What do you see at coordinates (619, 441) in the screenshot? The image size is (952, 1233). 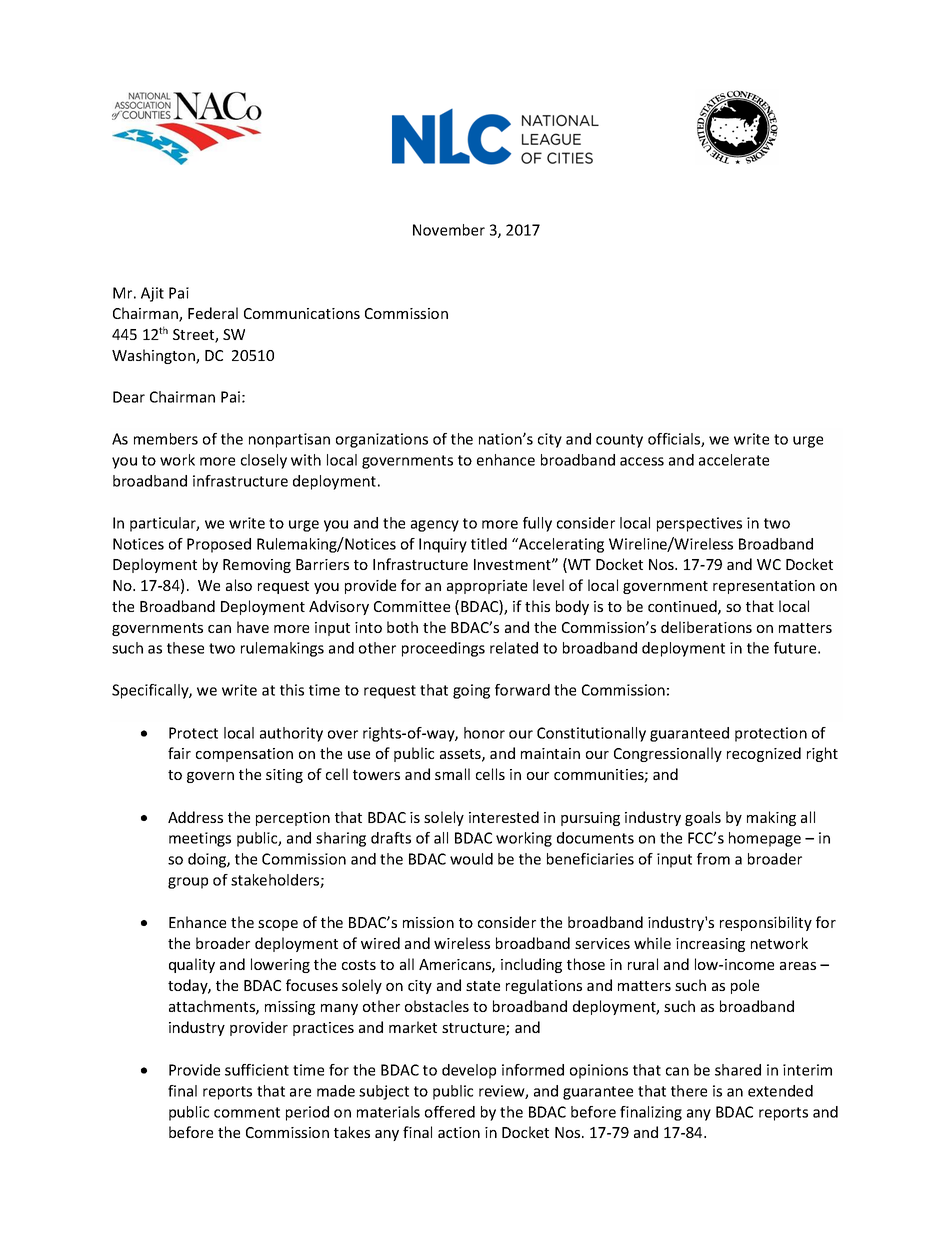 I see `county` at bounding box center [619, 441].
